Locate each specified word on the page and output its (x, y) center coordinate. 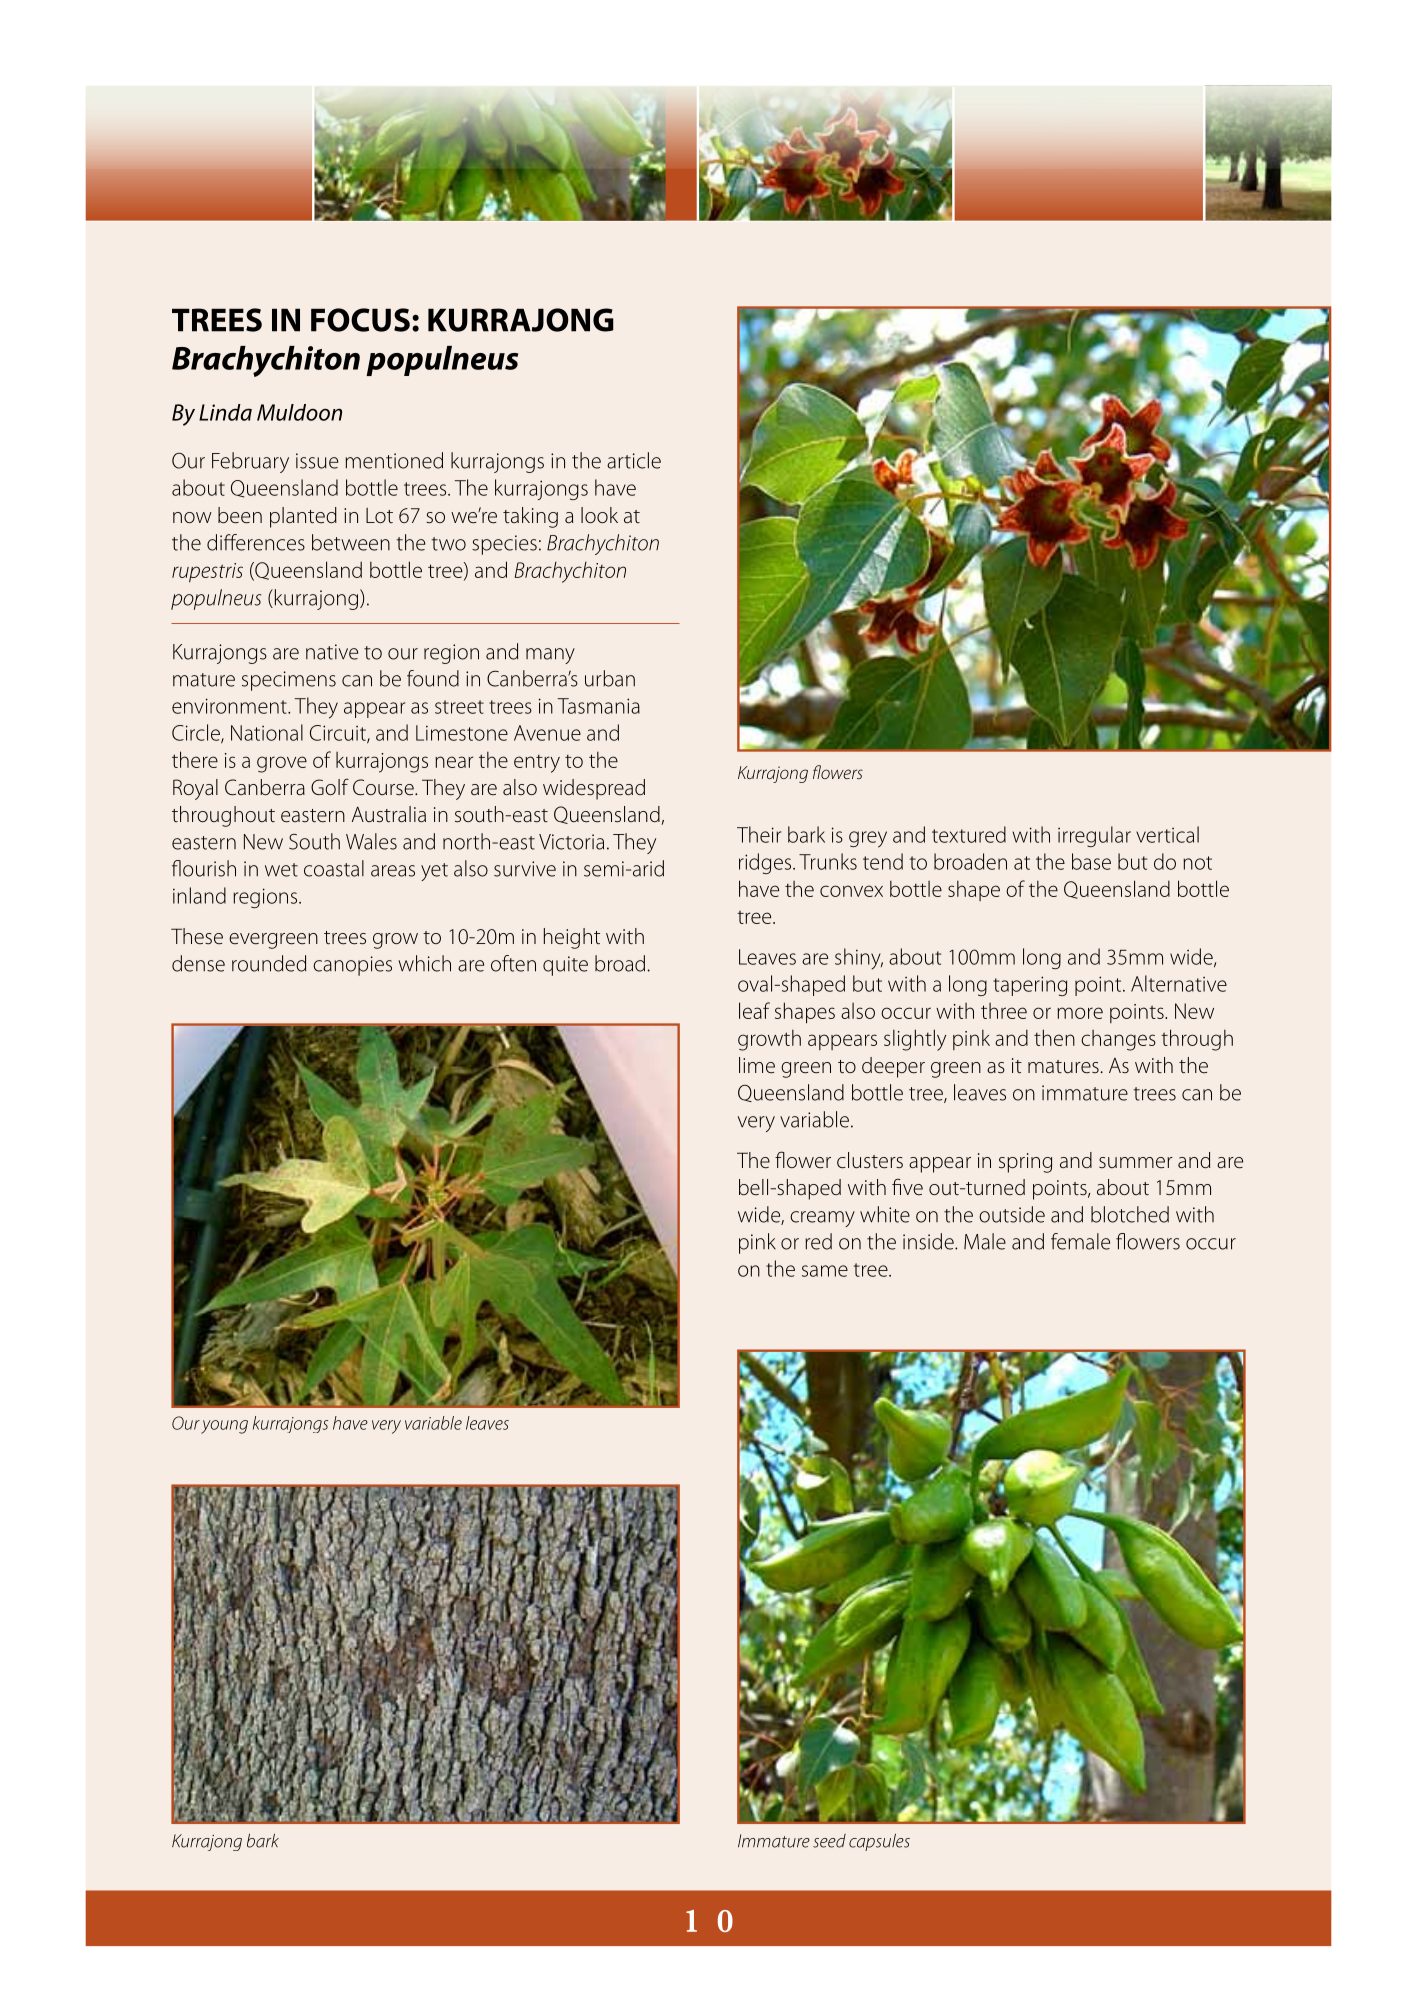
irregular (1094, 836)
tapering (1030, 986)
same (825, 1271)
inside (929, 1241)
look (599, 515)
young (224, 1427)
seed (829, 1841)
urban (610, 678)
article (634, 460)
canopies (352, 966)
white (885, 1214)
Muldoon (299, 412)
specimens (289, 681)
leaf (754, 1010)
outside (1012, 1214)
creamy (822, 1219)
